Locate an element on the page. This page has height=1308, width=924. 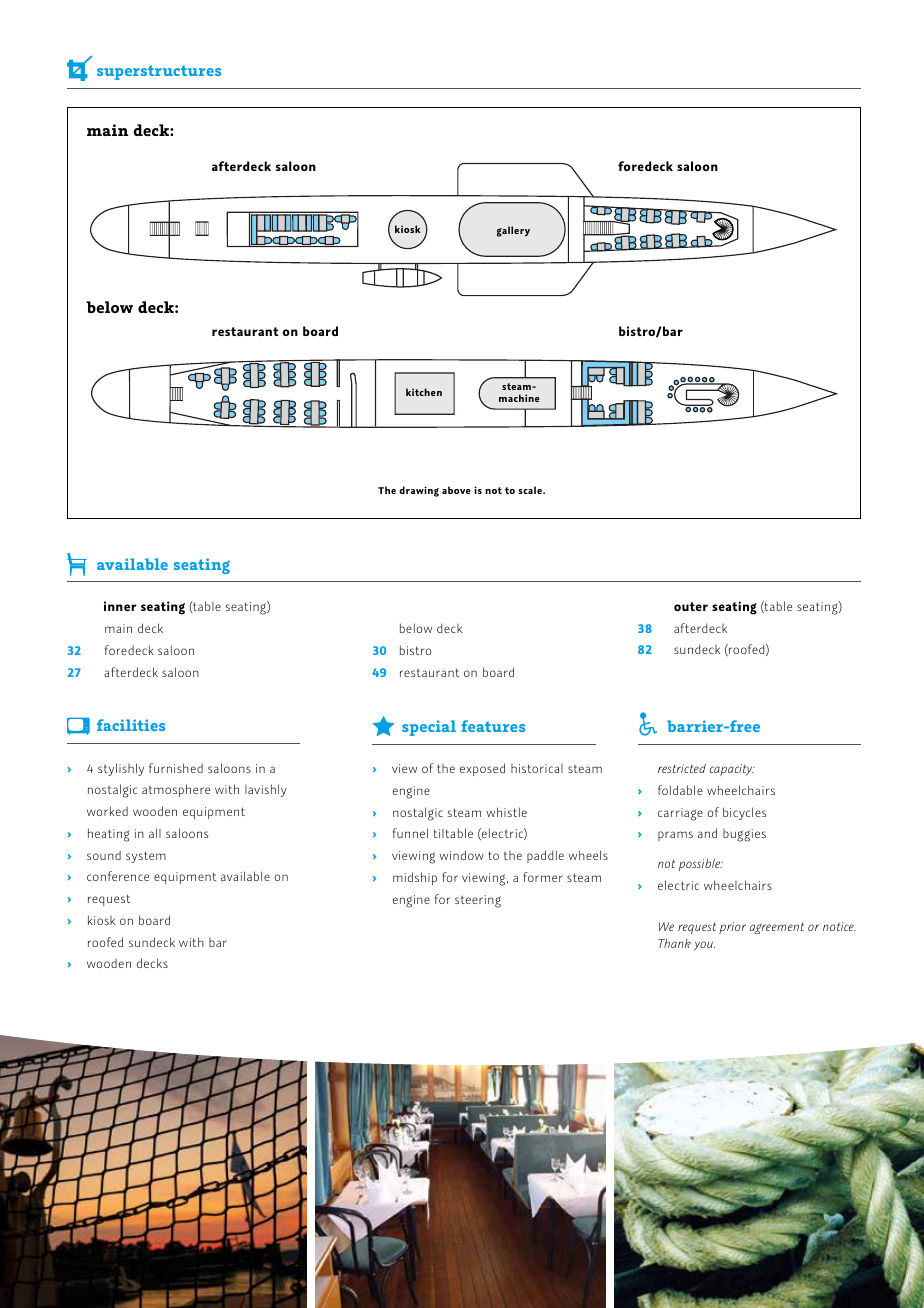
outer is located at coordinates (691, 606).
